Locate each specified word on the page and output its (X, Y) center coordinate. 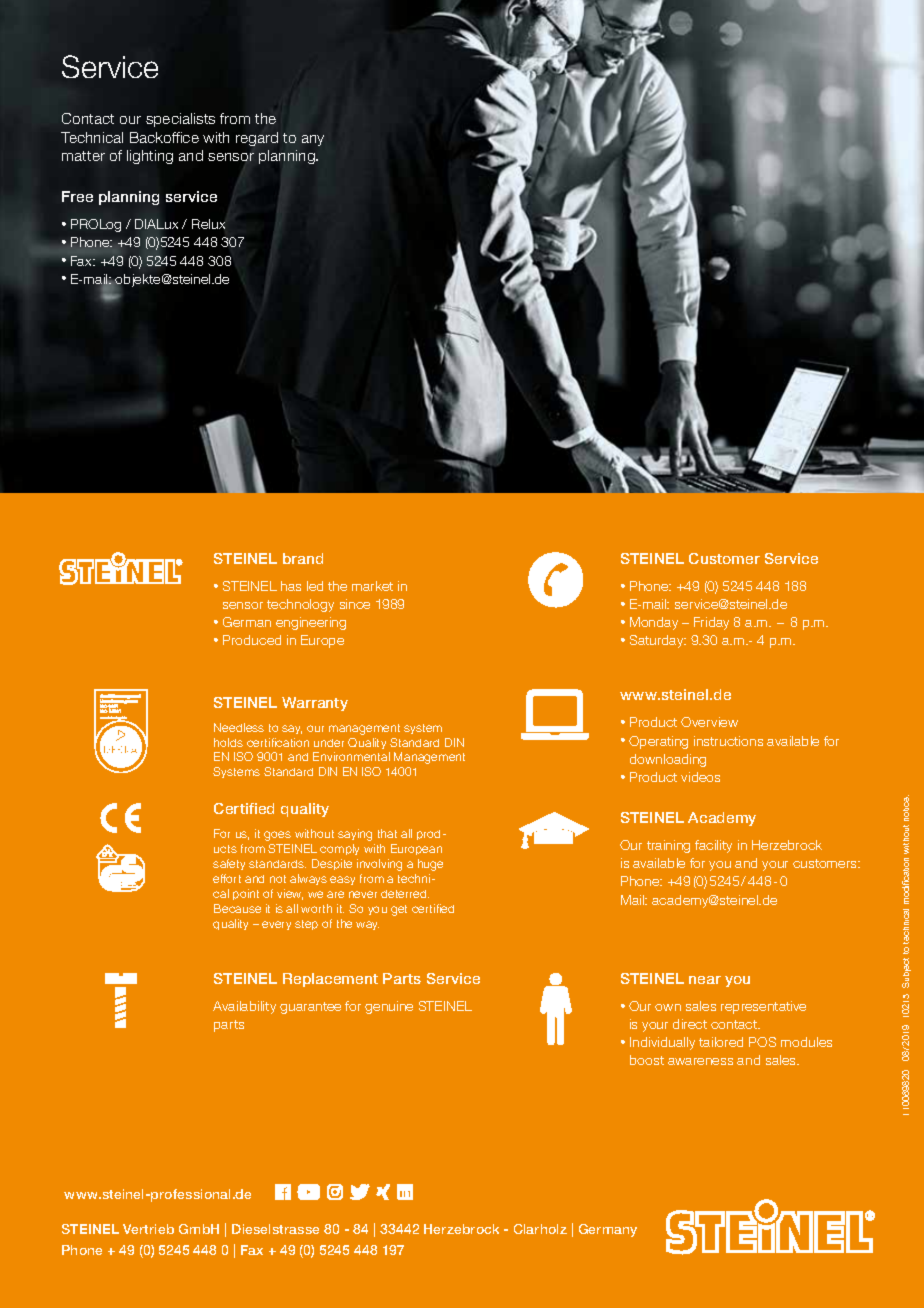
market (372, 586)
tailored (721, 1042)
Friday (711, 623)
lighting (150, 157)
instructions (728, 741)
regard (257, 139)
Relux (208, 224)
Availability (244, 1007)
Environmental (351, 756)
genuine (389, 1007)
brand (303, 558)
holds (228, 742)
